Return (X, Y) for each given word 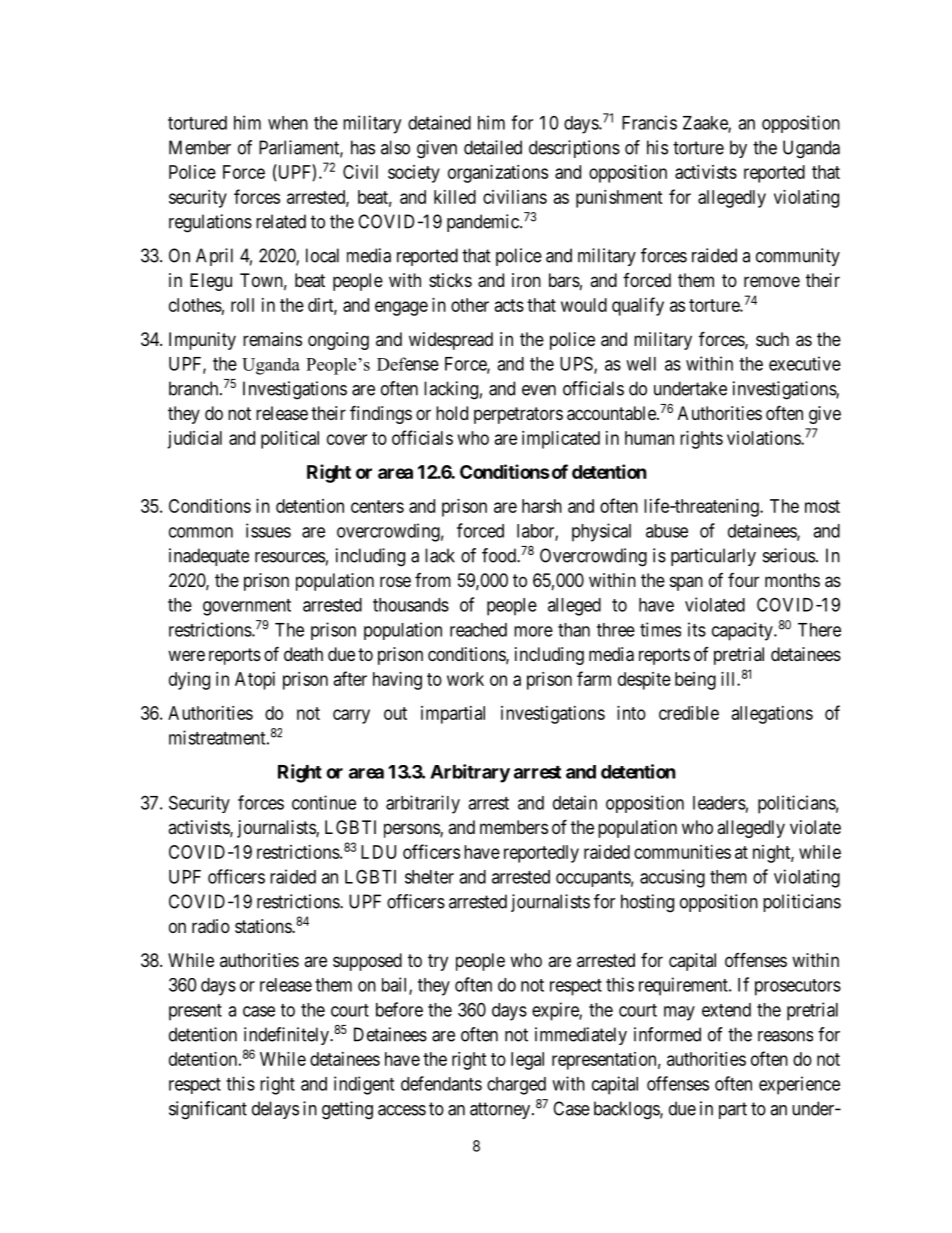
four (743, 580)
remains (272, 339)
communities (682, 852)
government (247, 607)
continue (324, 802)
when (288, 123)
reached (478, 630)
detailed (493, 147)
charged (516, 1086)
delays (275, 1110)
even (539, 390)
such (772, 339)
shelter (429, 877)
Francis (649, 122)
